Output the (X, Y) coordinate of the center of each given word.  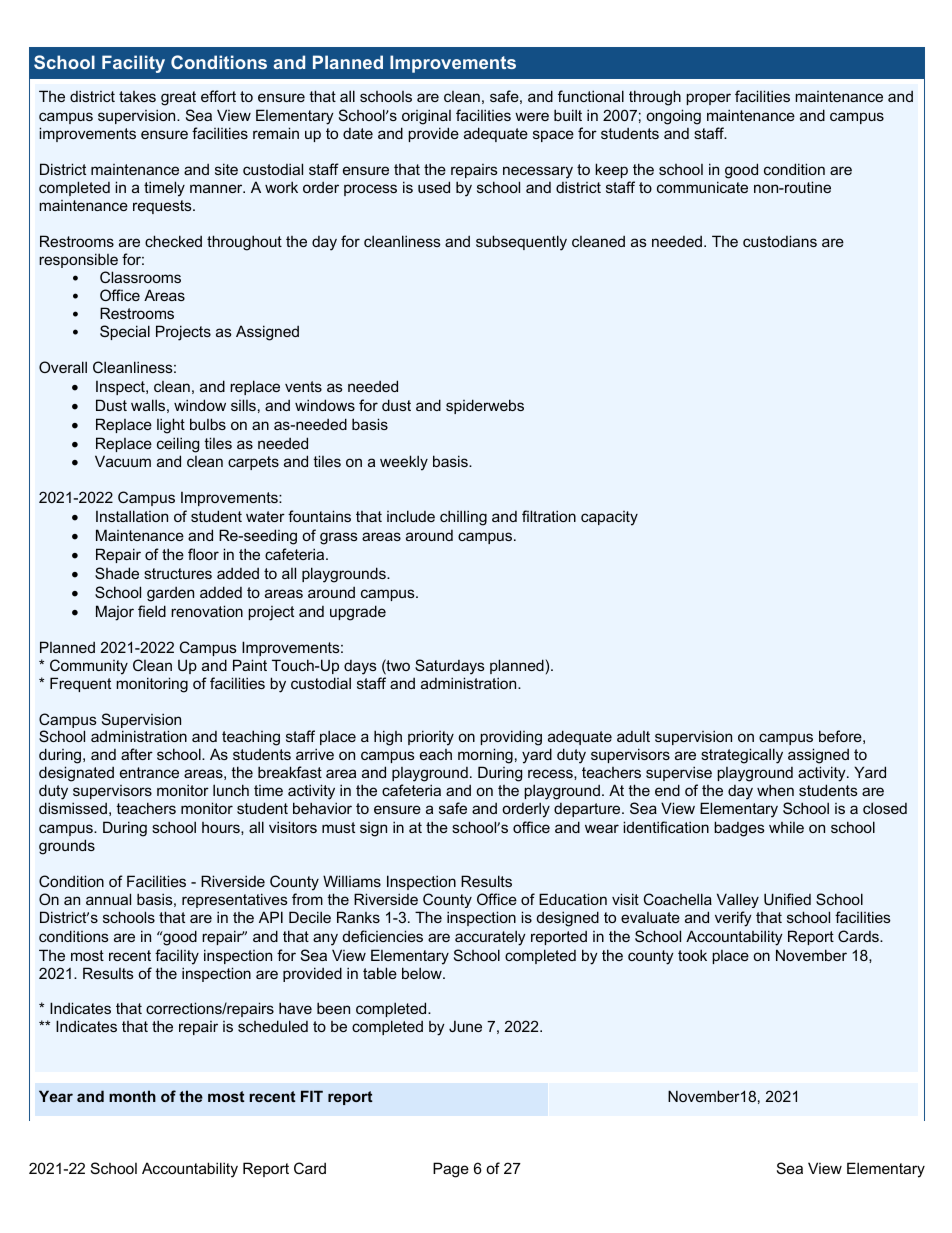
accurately (490, 938)
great (178, 98)
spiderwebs (485, 406)
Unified (787, 899)
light (171, 426)
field (152, 611)
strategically (742, 756)
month (132, 1096)
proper (708, 99)
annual (108, 899)
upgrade (358, 613)
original (426, 117)
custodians (780, 241)
